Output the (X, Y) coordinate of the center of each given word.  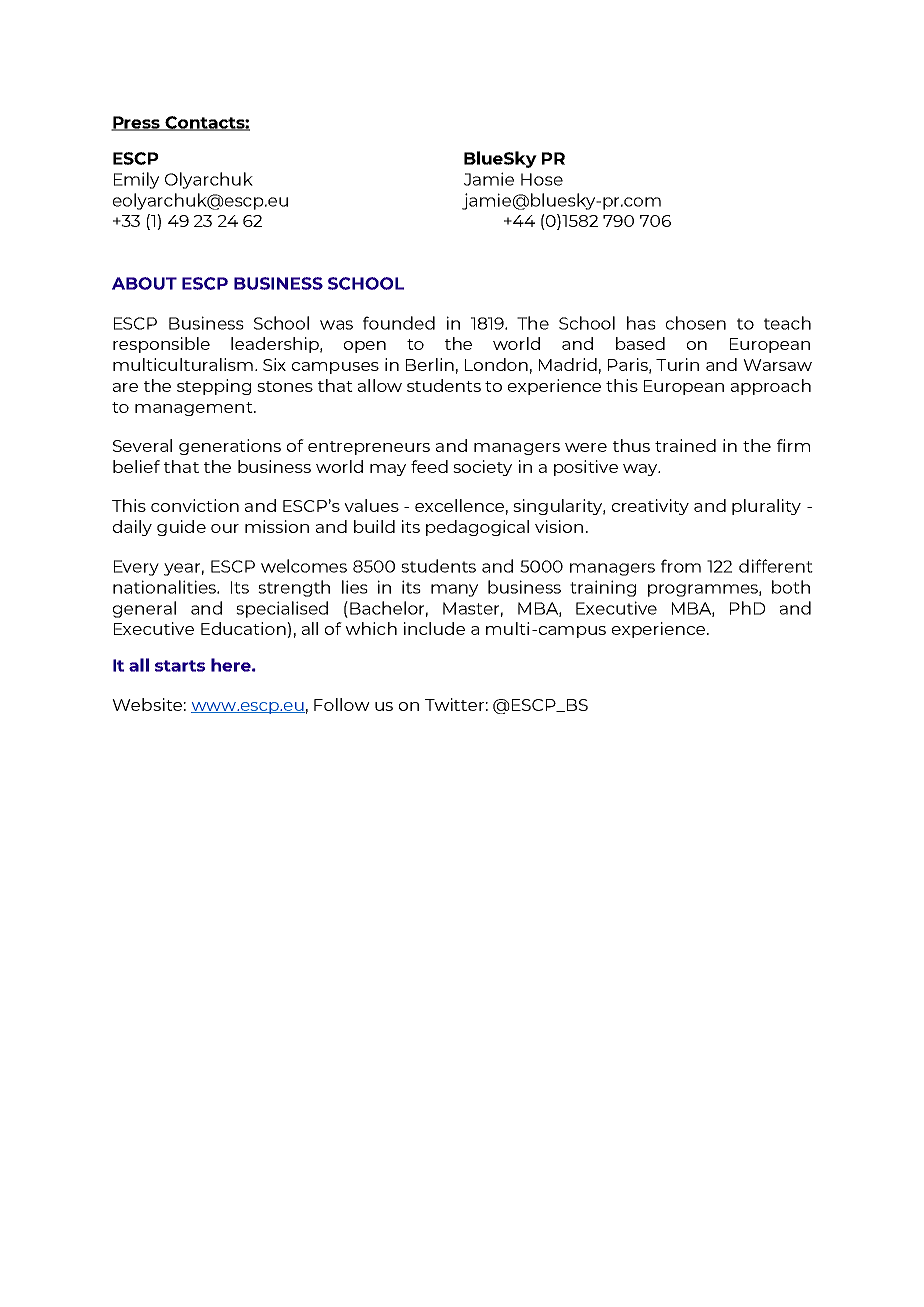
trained (685, 445)
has (641, 323)
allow (380, 385)
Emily (136, 180)
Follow (342, 704)
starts (180, 666)
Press (136, 123)
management (195, 409)
